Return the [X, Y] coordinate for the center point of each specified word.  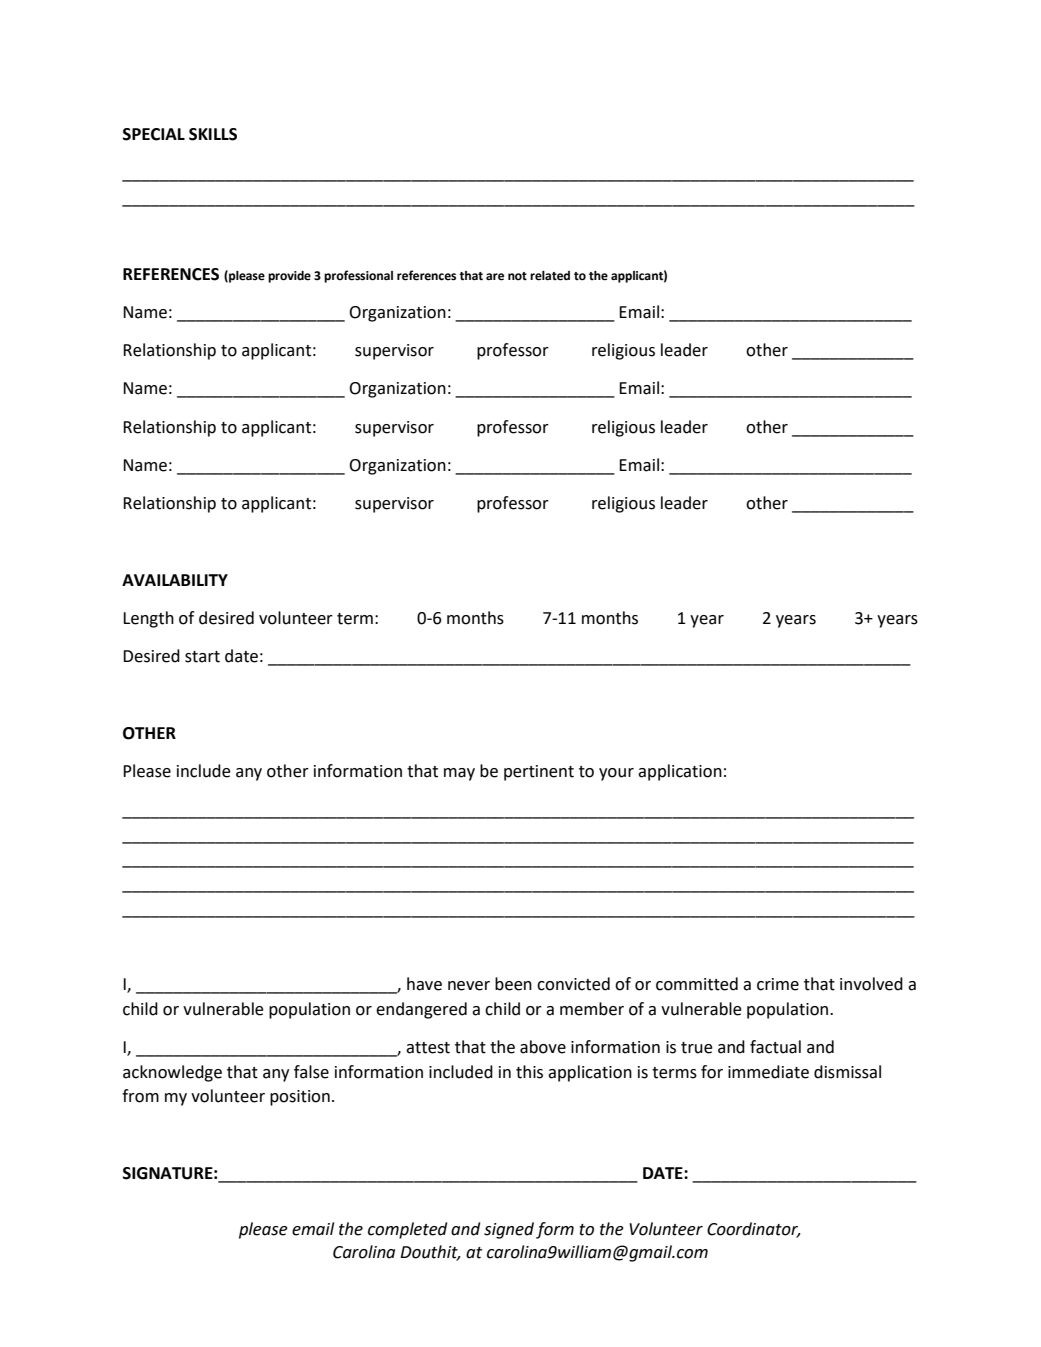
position [300, 1098]
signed [509, 1230]
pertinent [539, 773]
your [616, 774]
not [517, 276]
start [202, 657]
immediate [768, 1072]
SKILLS [213, 134]
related [550, 276]
